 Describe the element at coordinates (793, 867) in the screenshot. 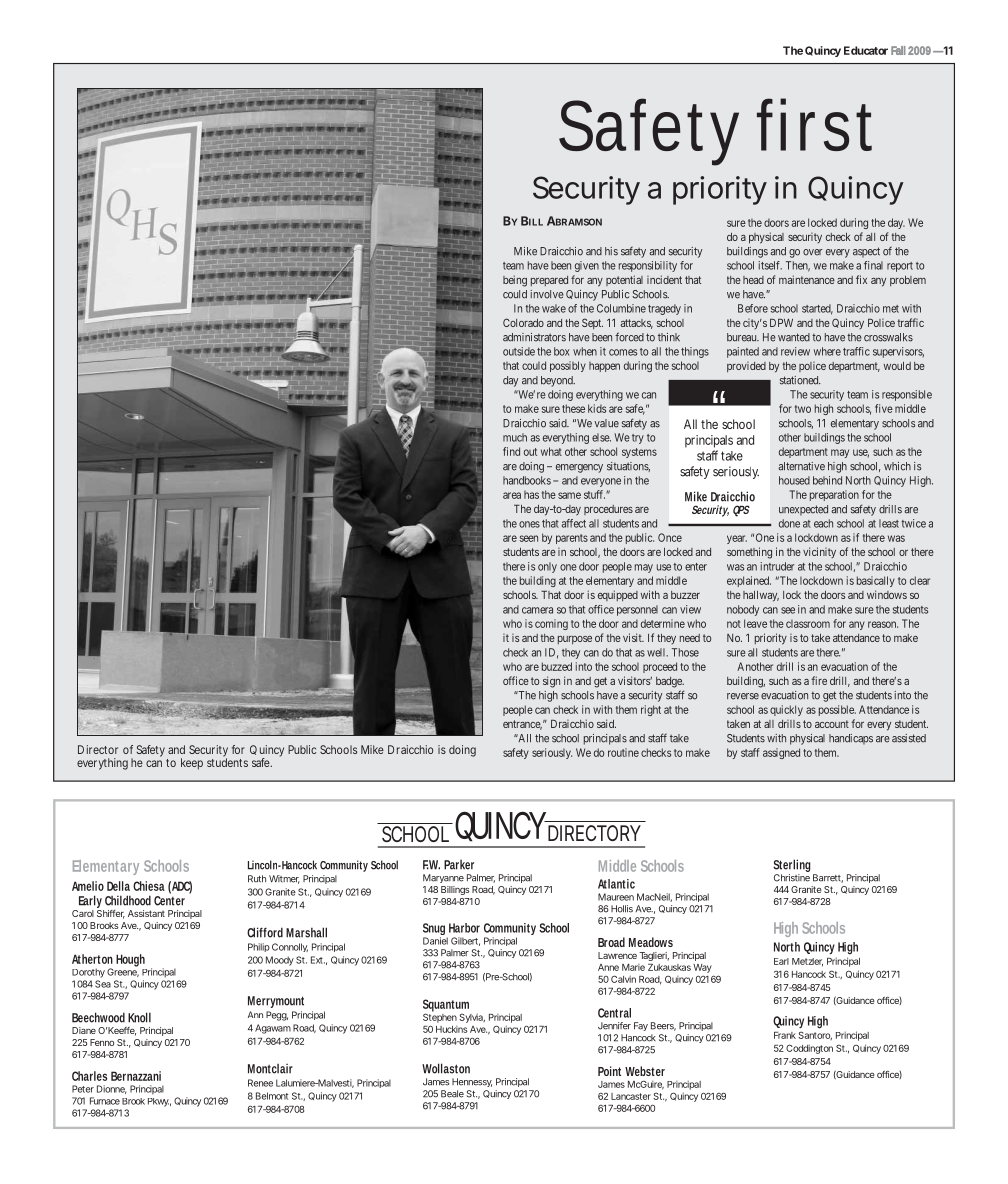

I see `Sterling` at that location.
